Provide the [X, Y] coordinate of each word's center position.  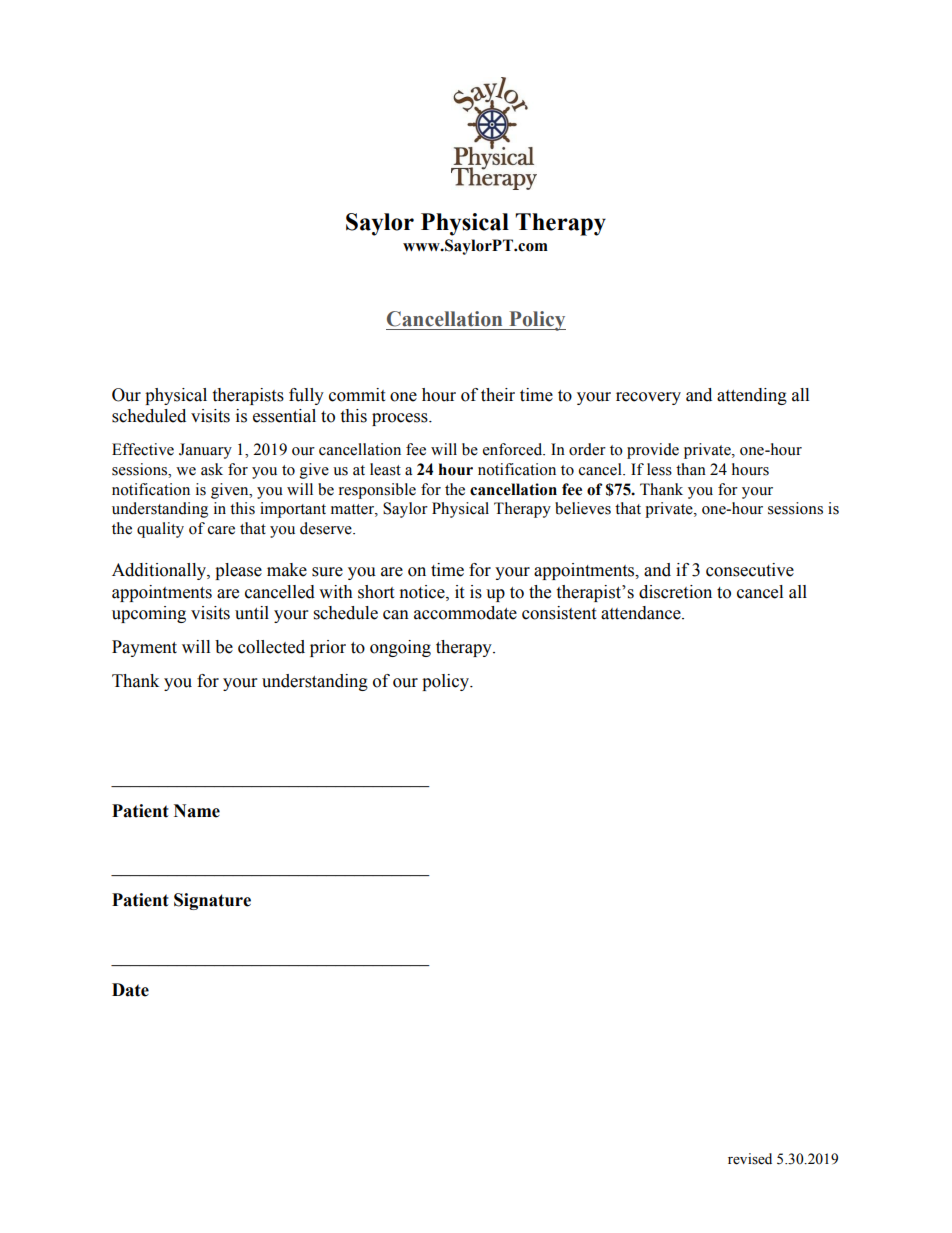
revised [750, 1159]
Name [197, 811]
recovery [648, 398]
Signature [212, 901]
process [401, 419]
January [205, 451]
